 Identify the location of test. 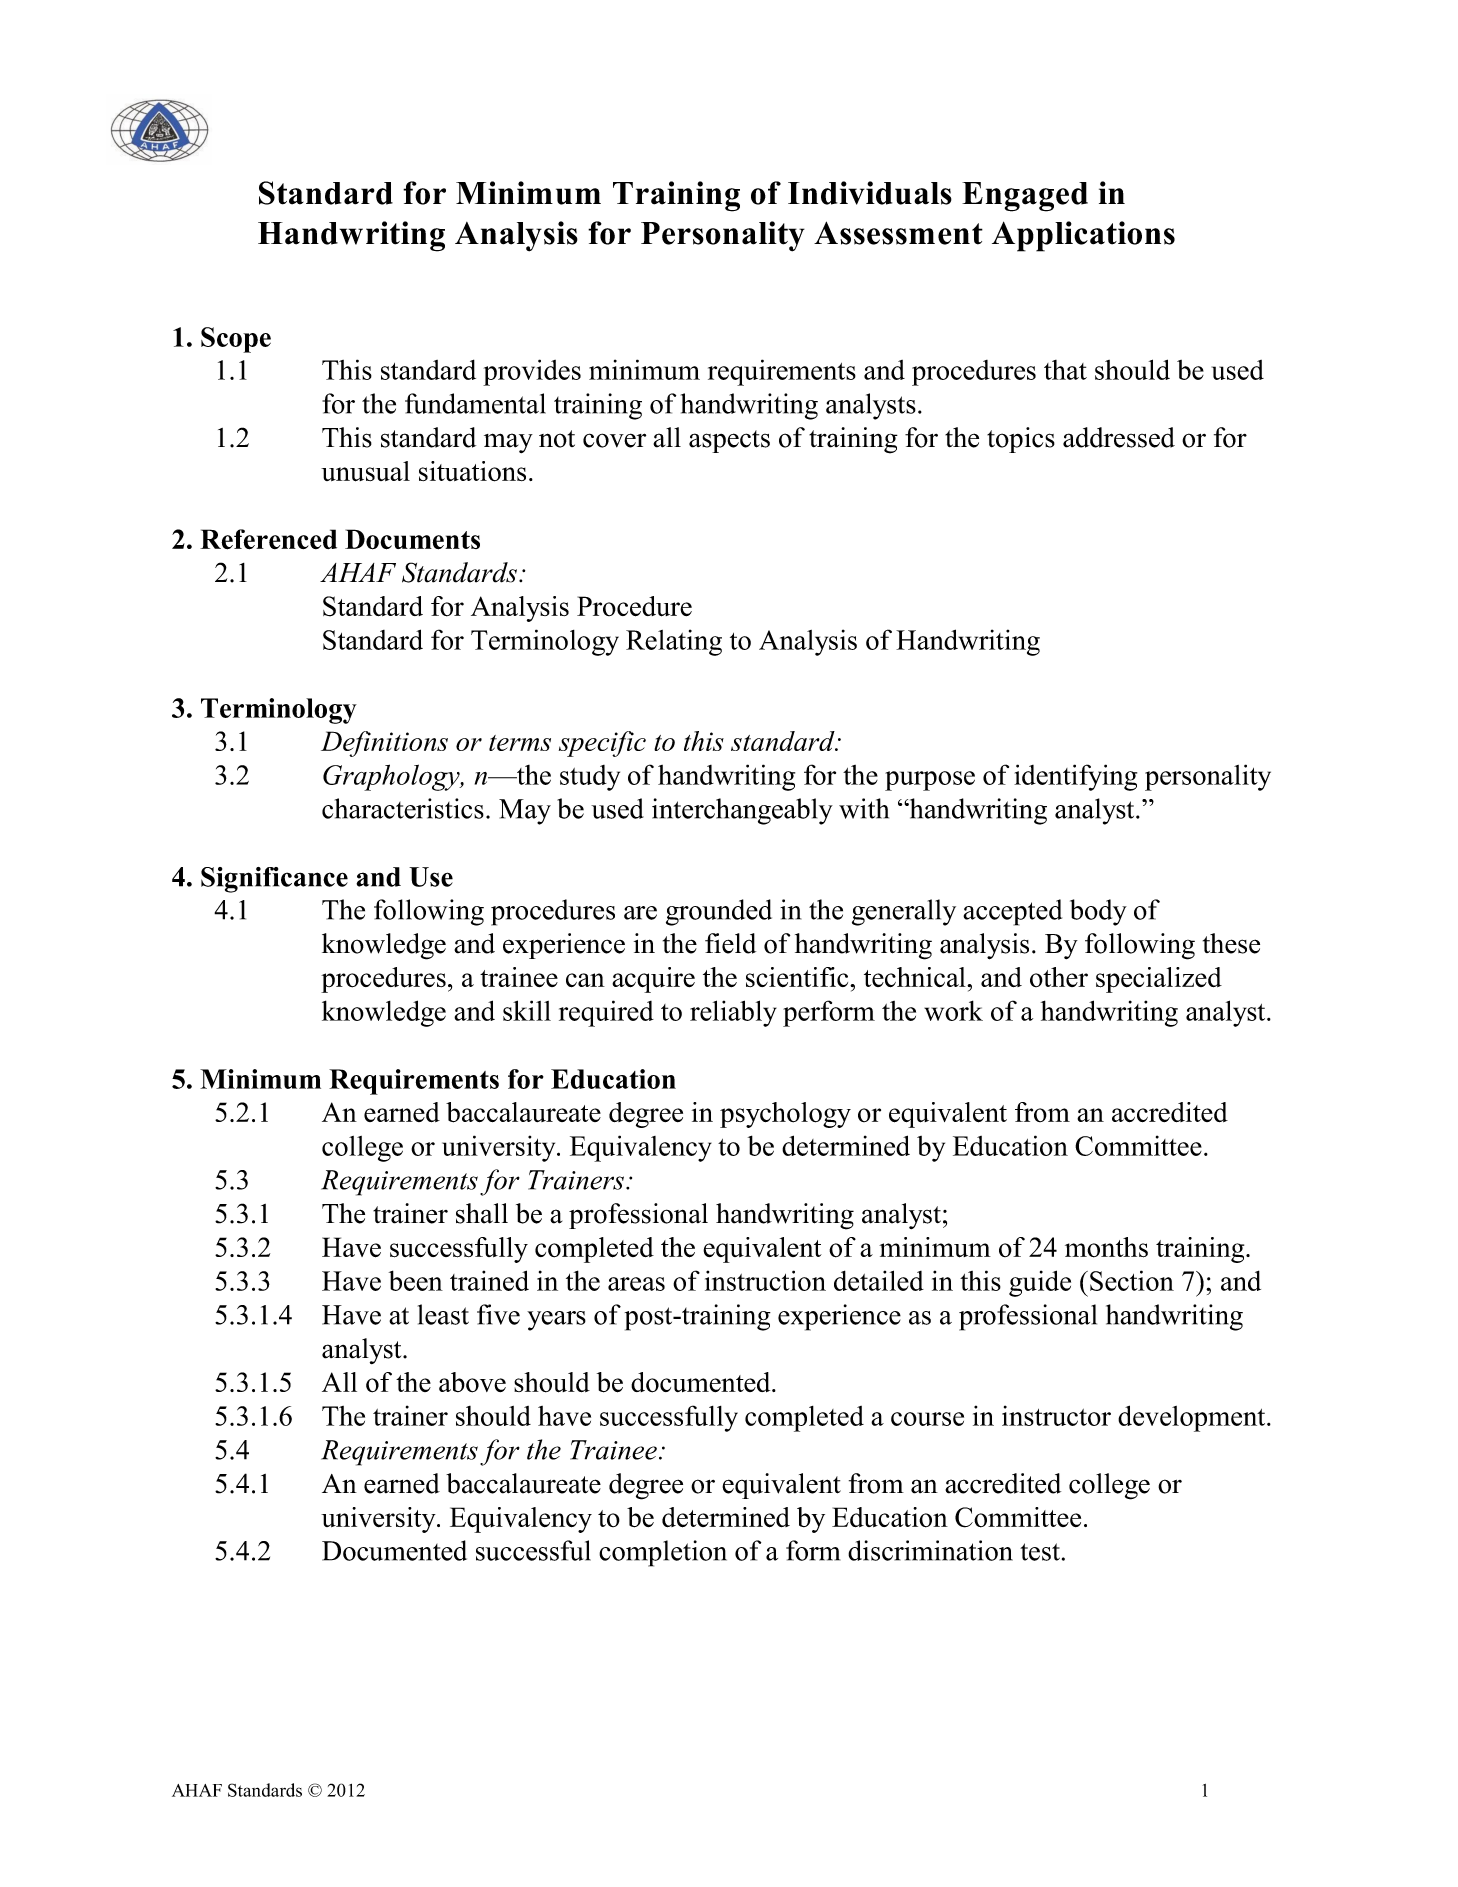
(1040, 1552).
